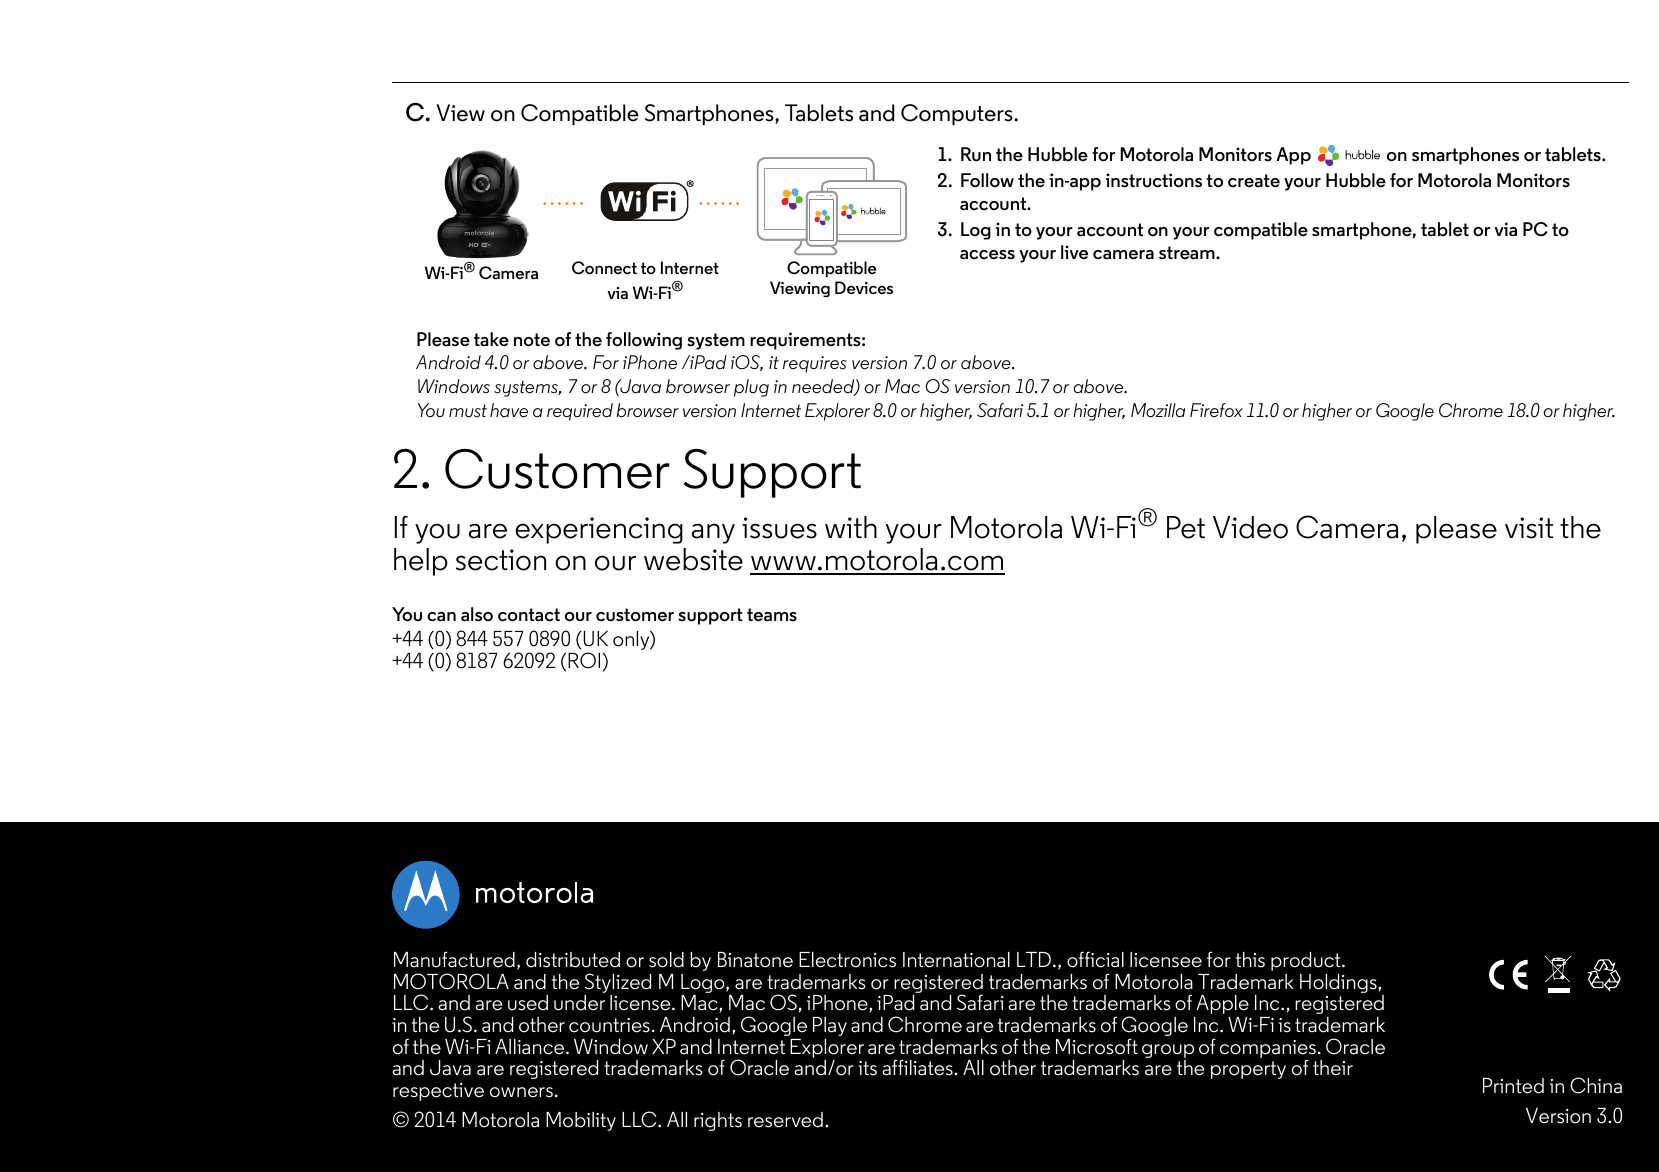  I want to click on required, so click(580, 412).
